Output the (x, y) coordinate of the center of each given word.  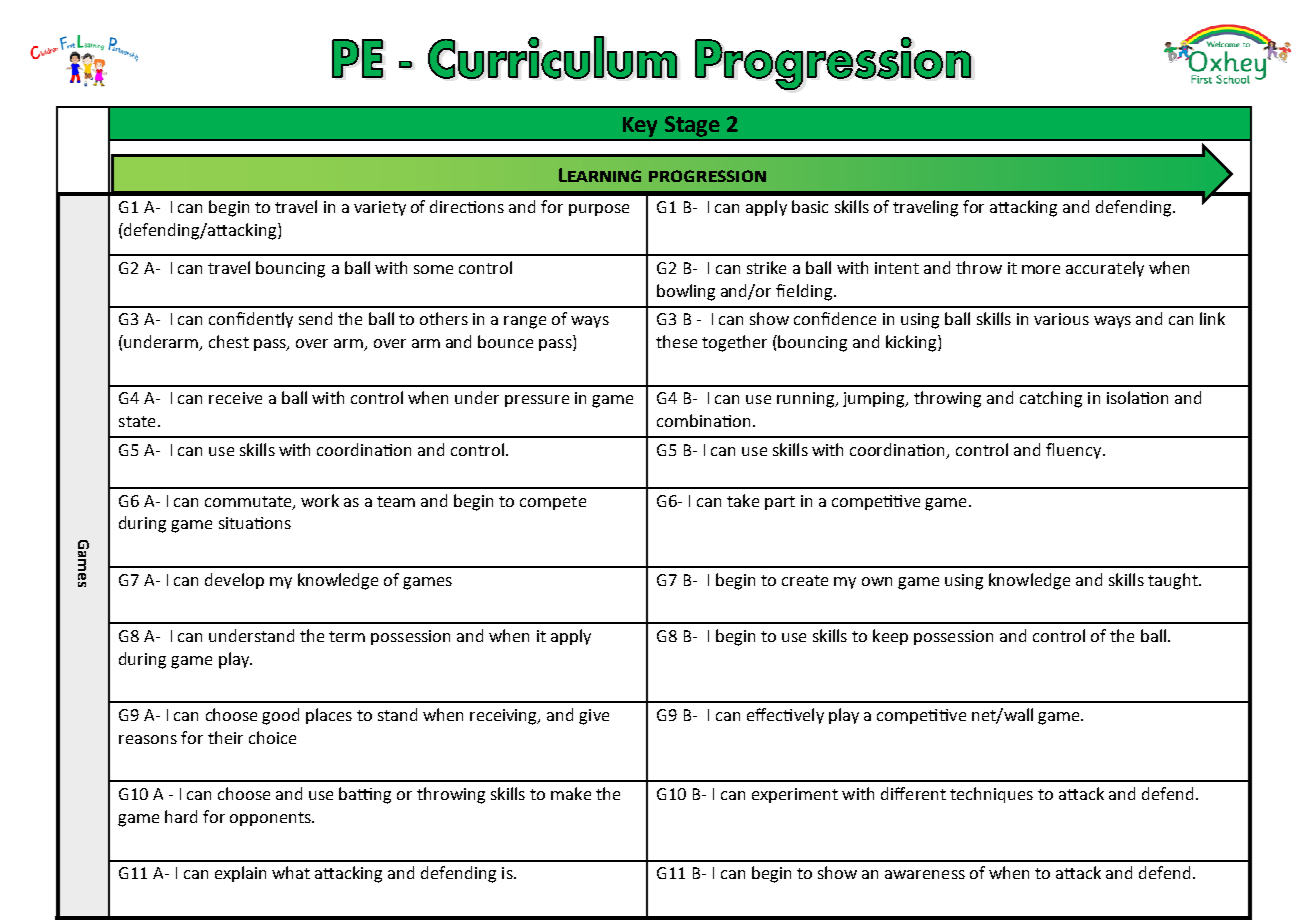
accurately (1105, 269)
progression (707, 176)
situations (255, 523)
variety (380, 208)
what (291, 872)
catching (1051, 399)
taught (1174, 581)
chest (229, 341)
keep (890, 637)
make (571, 793)
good (280, 716)
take (743, 500)
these (676, 341)
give (594, 717)
